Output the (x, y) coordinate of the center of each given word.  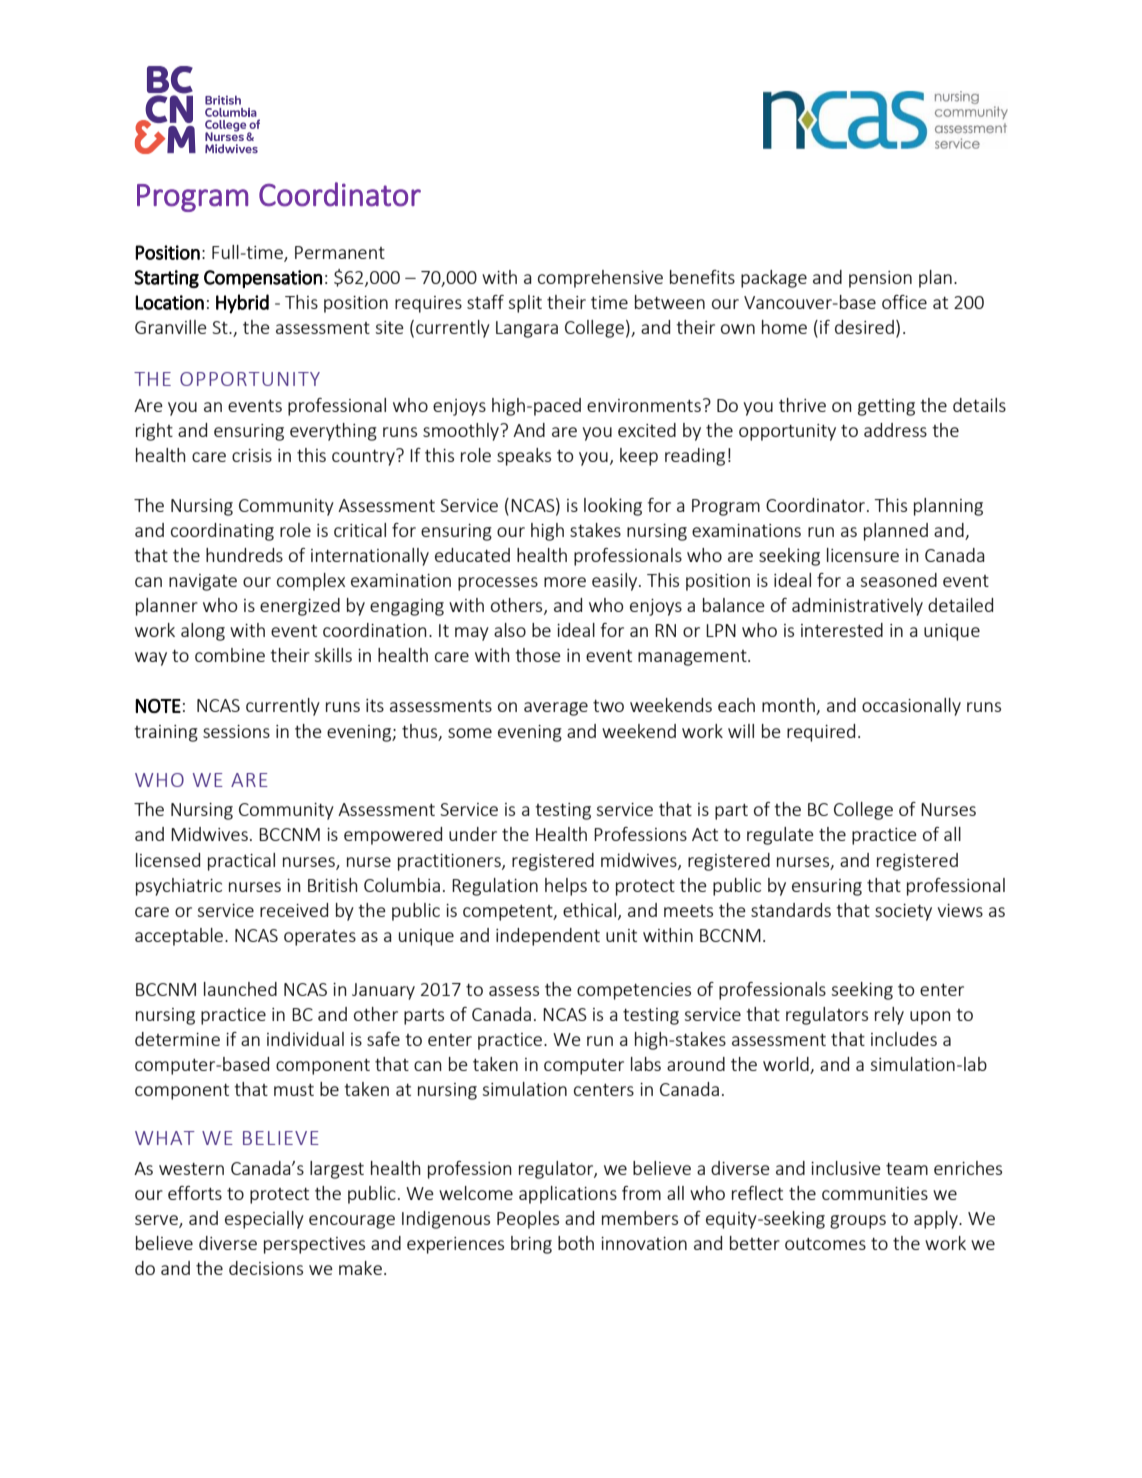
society (903, 912)
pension (880, 279)
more (565, 582)
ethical (589, 910)
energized (300, 607)
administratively (857, 607)
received (294, 910)
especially (264, 1220)
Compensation (263, 279)
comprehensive (600, 279)
